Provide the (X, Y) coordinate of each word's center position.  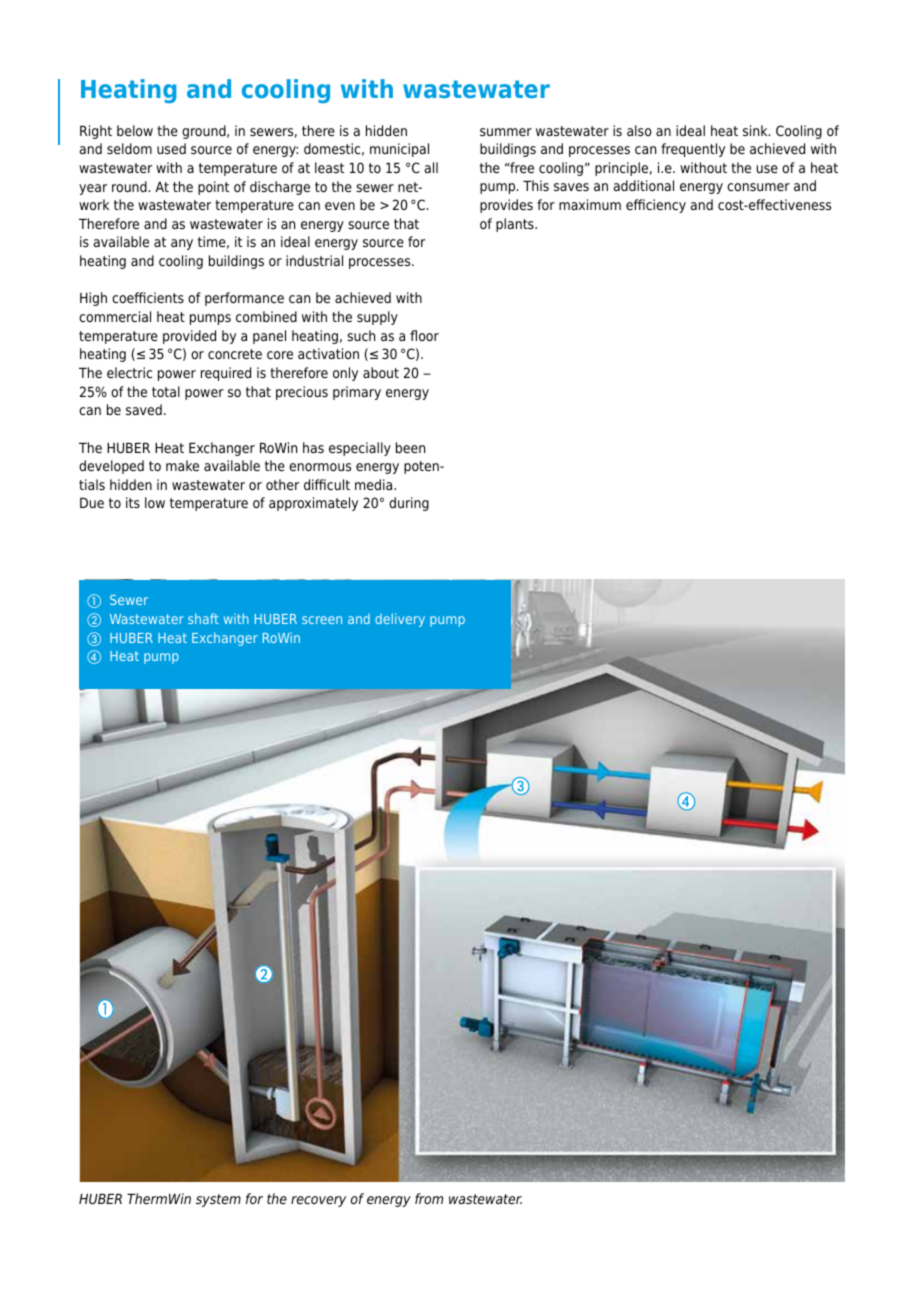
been (410, 447)
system (218, 1200)
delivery (400, 620)
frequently (693, 150)
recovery (318, 1201)
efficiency (656, 206)
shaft (203, 618)
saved (144, 409)
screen (322, 620)
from (429, 1198)
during (409, 504)
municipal (399, 150)
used (171, 148)
